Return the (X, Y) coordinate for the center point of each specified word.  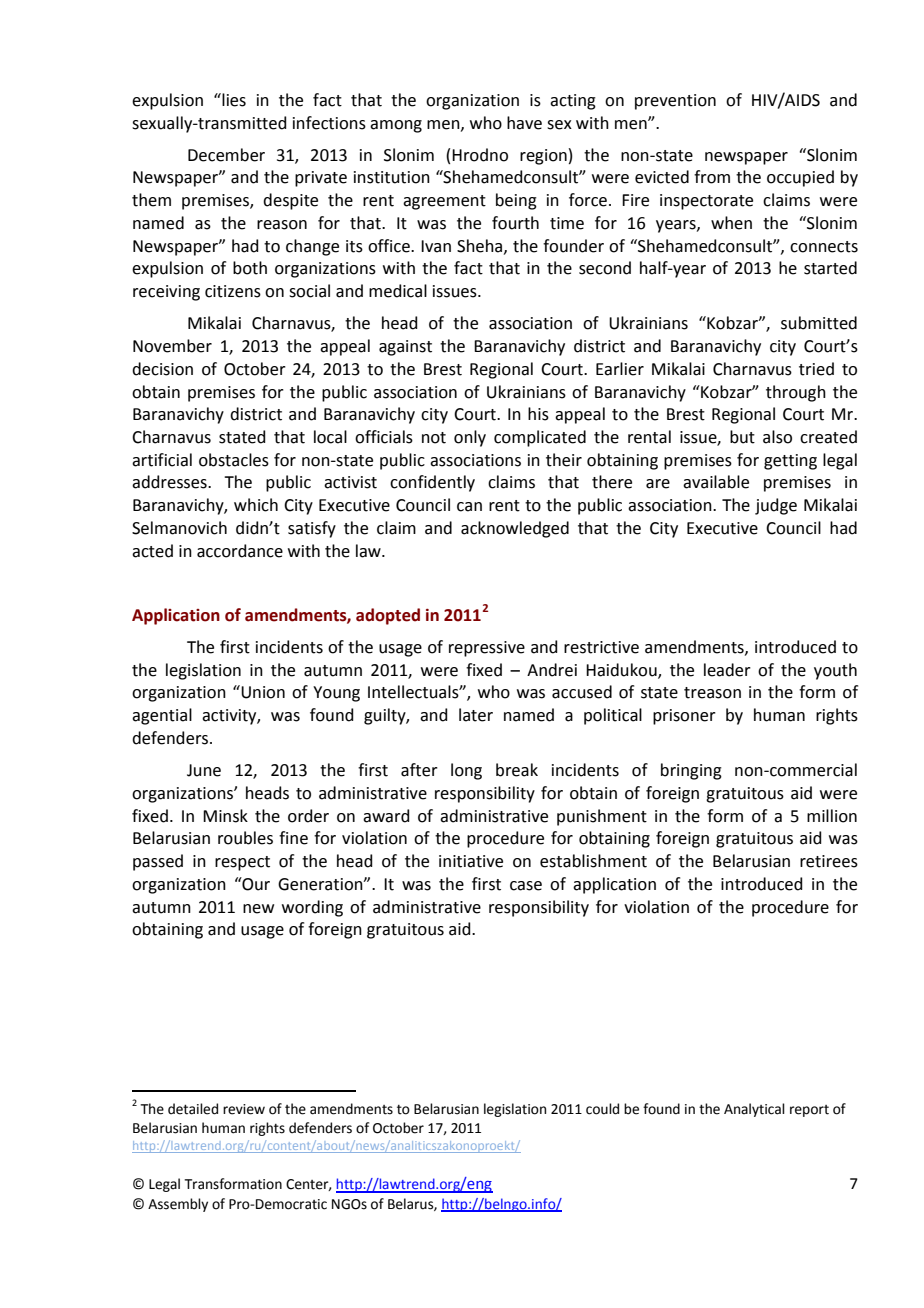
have (524, 123)
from (712, 177)
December (226, 155)
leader (727, 670)
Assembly (178, 1205)
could (602, 1109)
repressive (487, 649)
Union (262, 692)
